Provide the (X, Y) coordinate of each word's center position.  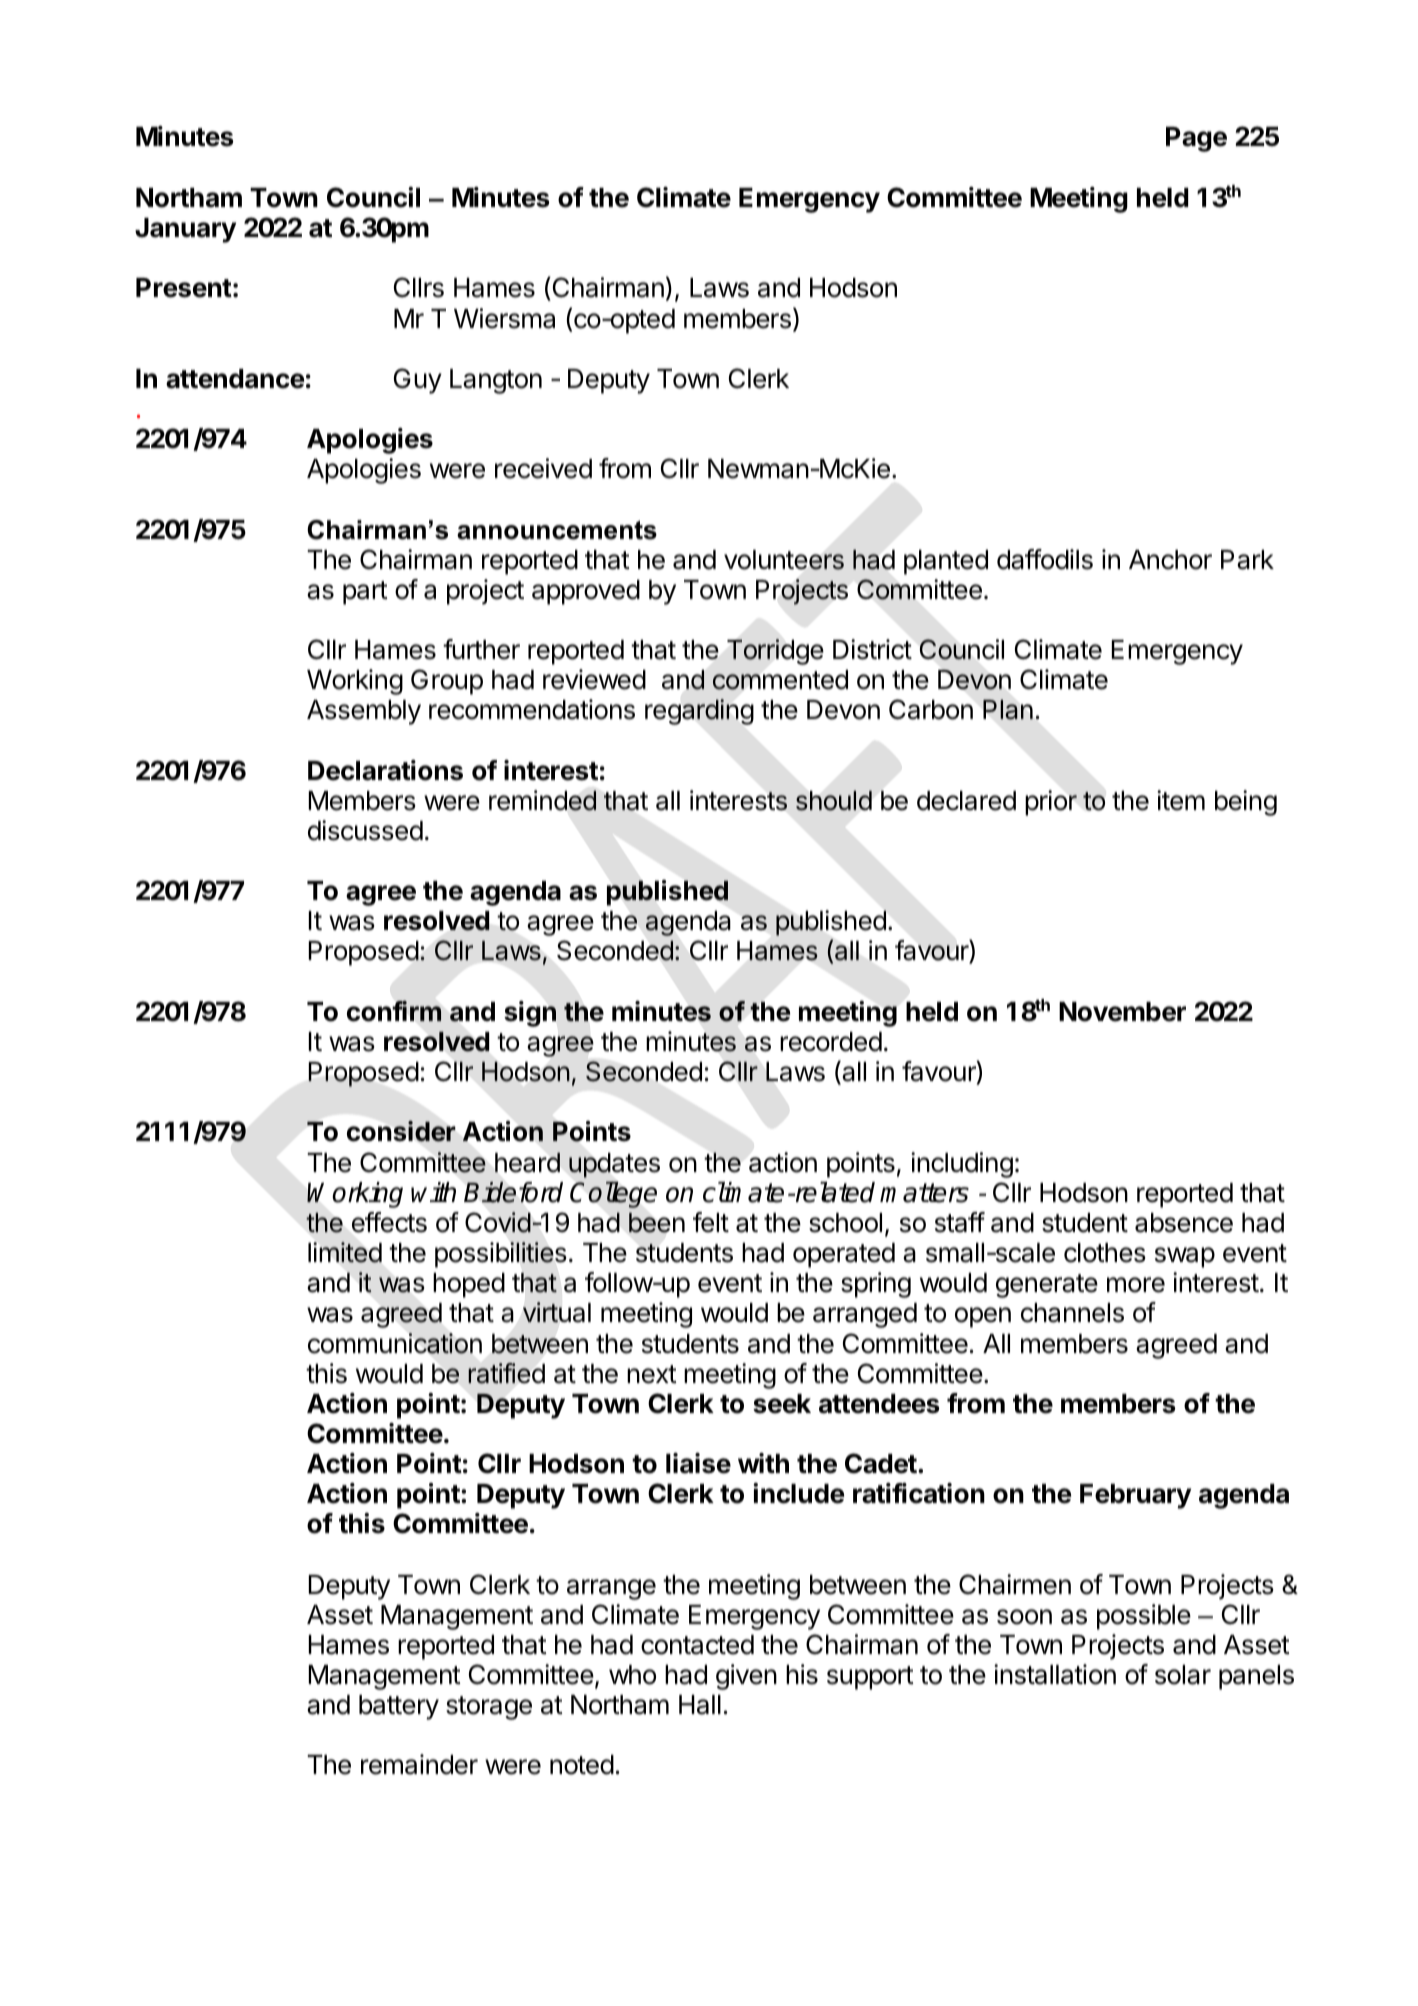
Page (1196, 139)
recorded (831, 1042)
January (185, 230)
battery (399, 1707)
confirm (394, 1011)
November (1122, 1012)
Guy (418, 381)
